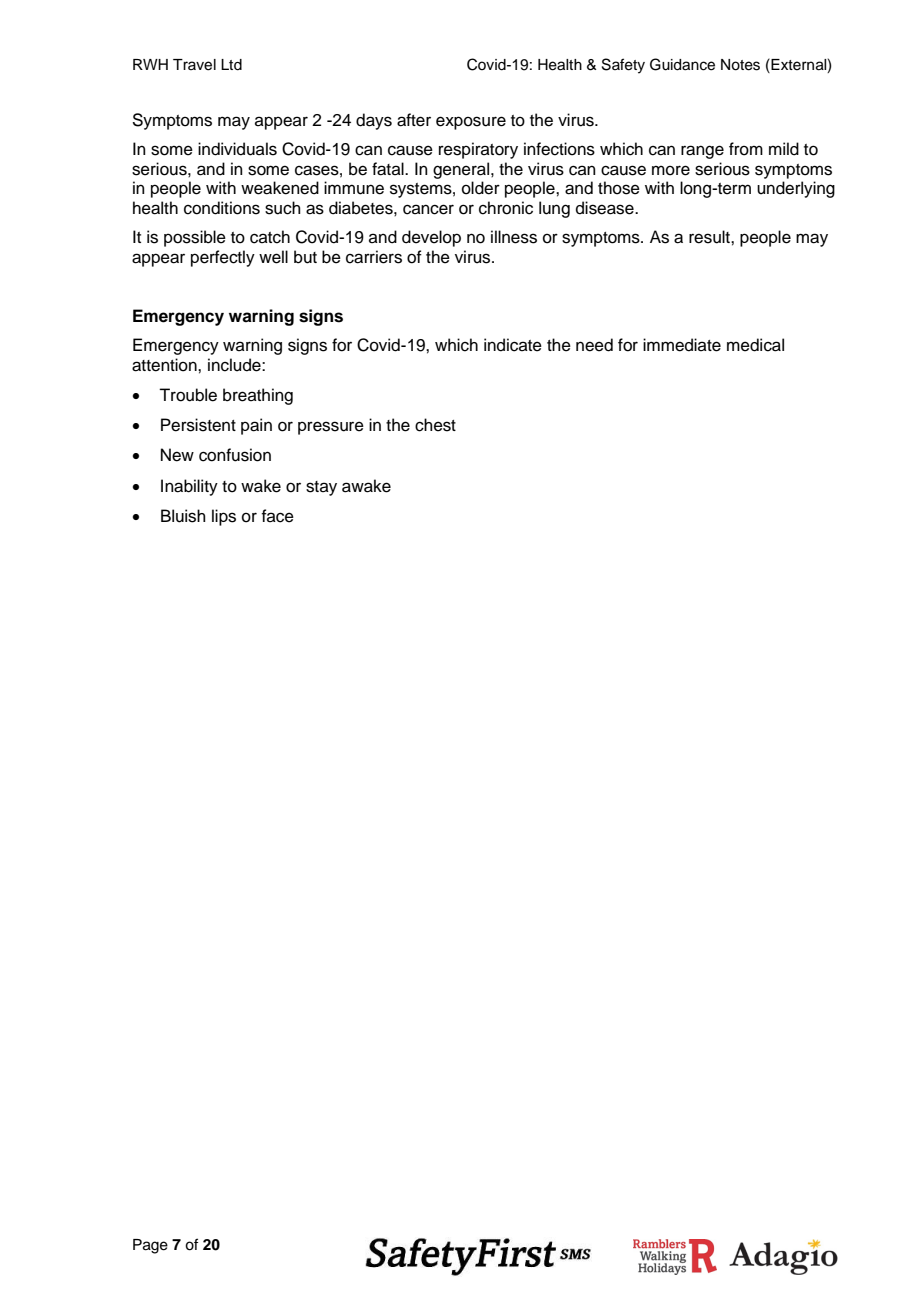 This screenshot has height=1308, width=924. I want to click on confusion, so click(235, 455).
